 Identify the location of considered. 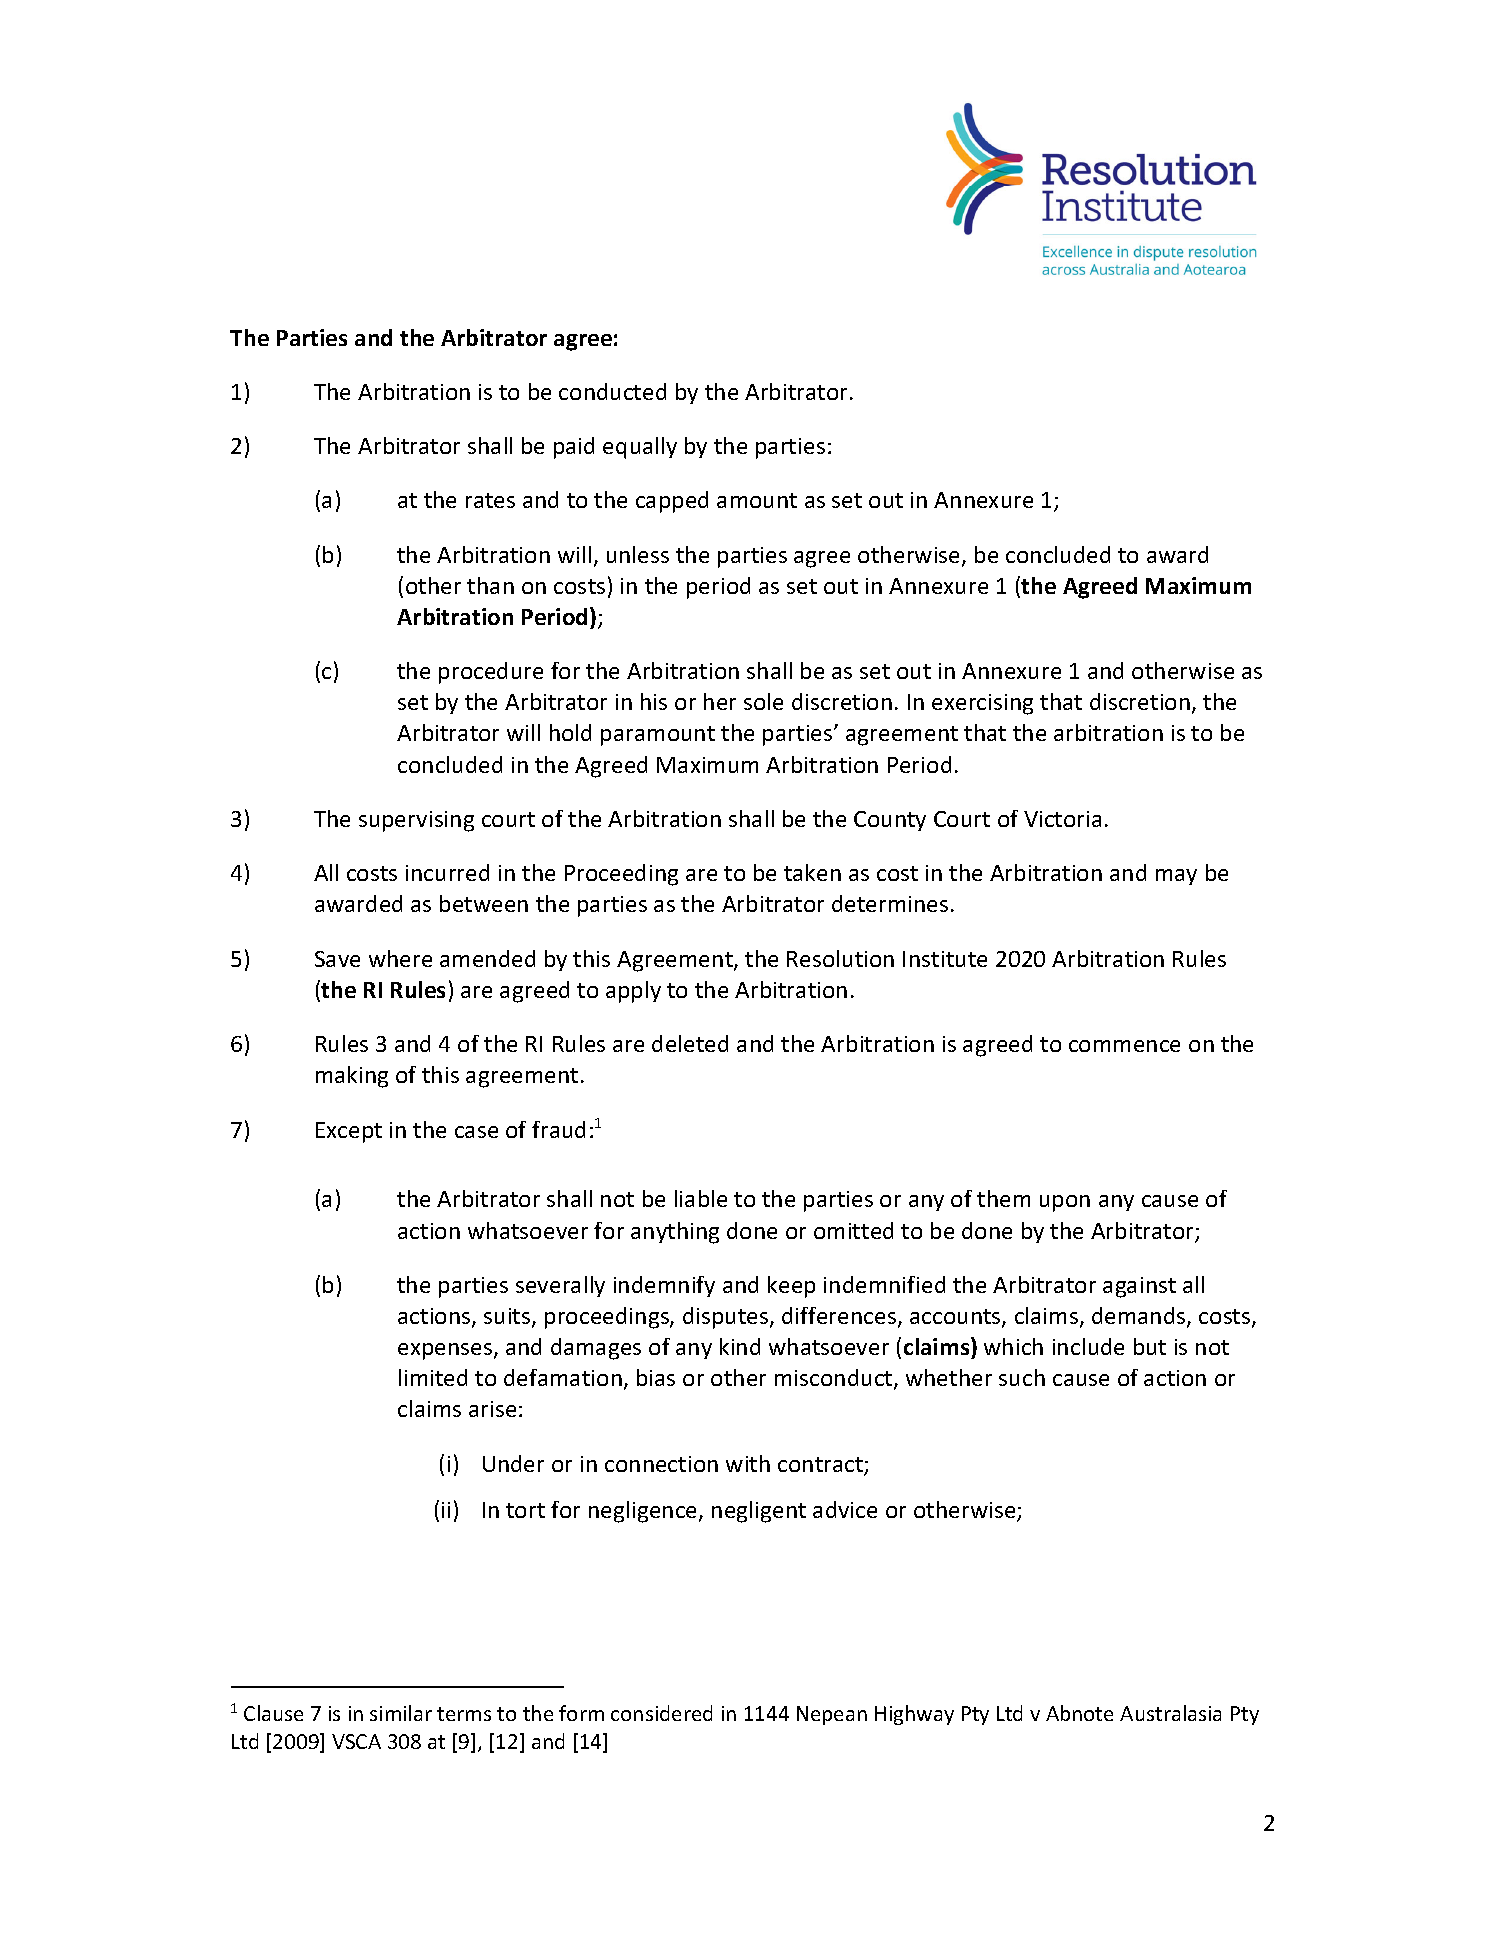
(661, 1713).
